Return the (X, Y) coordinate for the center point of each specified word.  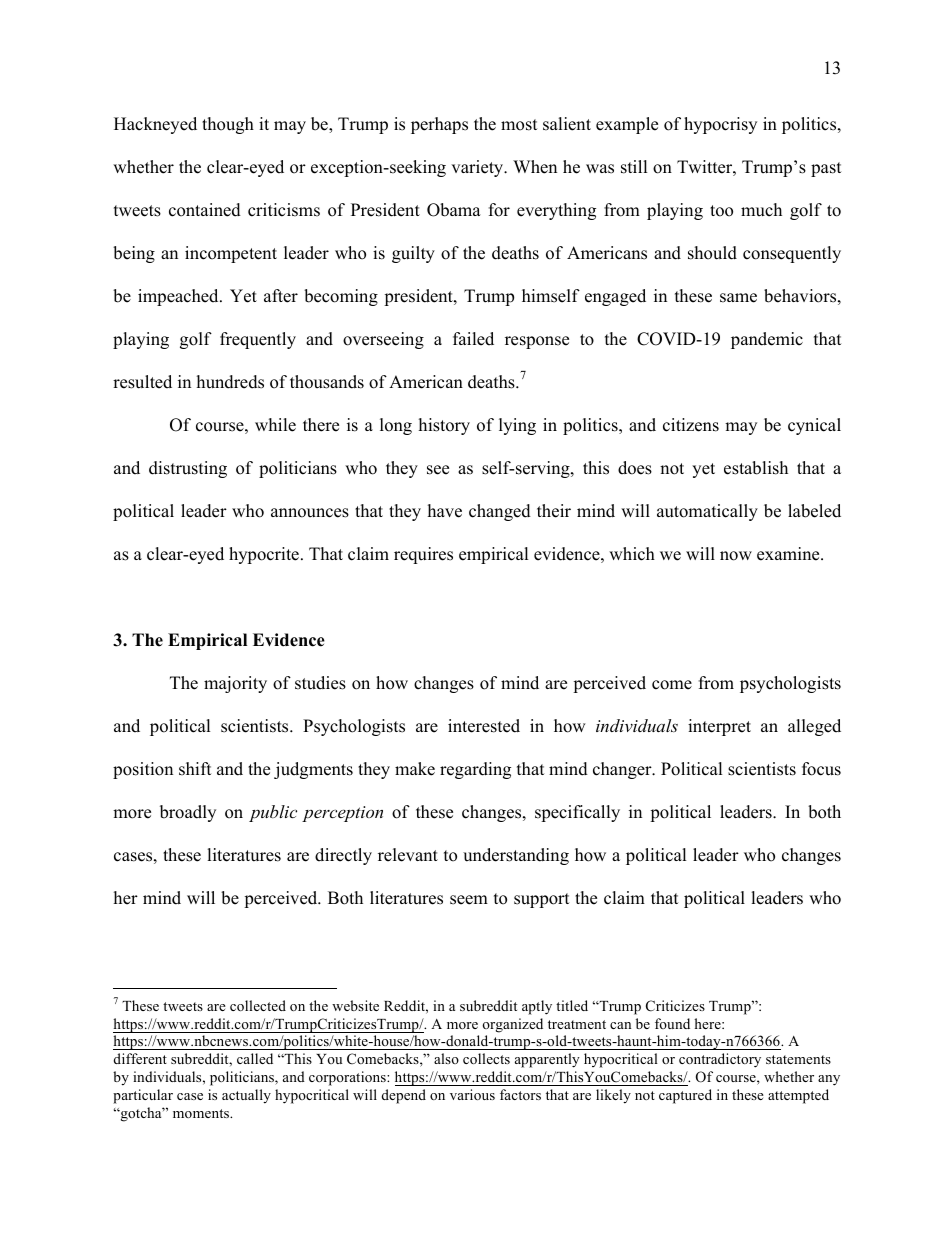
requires (423, 555)
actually (246, 1096)
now (736, 556)
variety (478, 168)
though (228, 125)
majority (235, 684)
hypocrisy (720, 125)
